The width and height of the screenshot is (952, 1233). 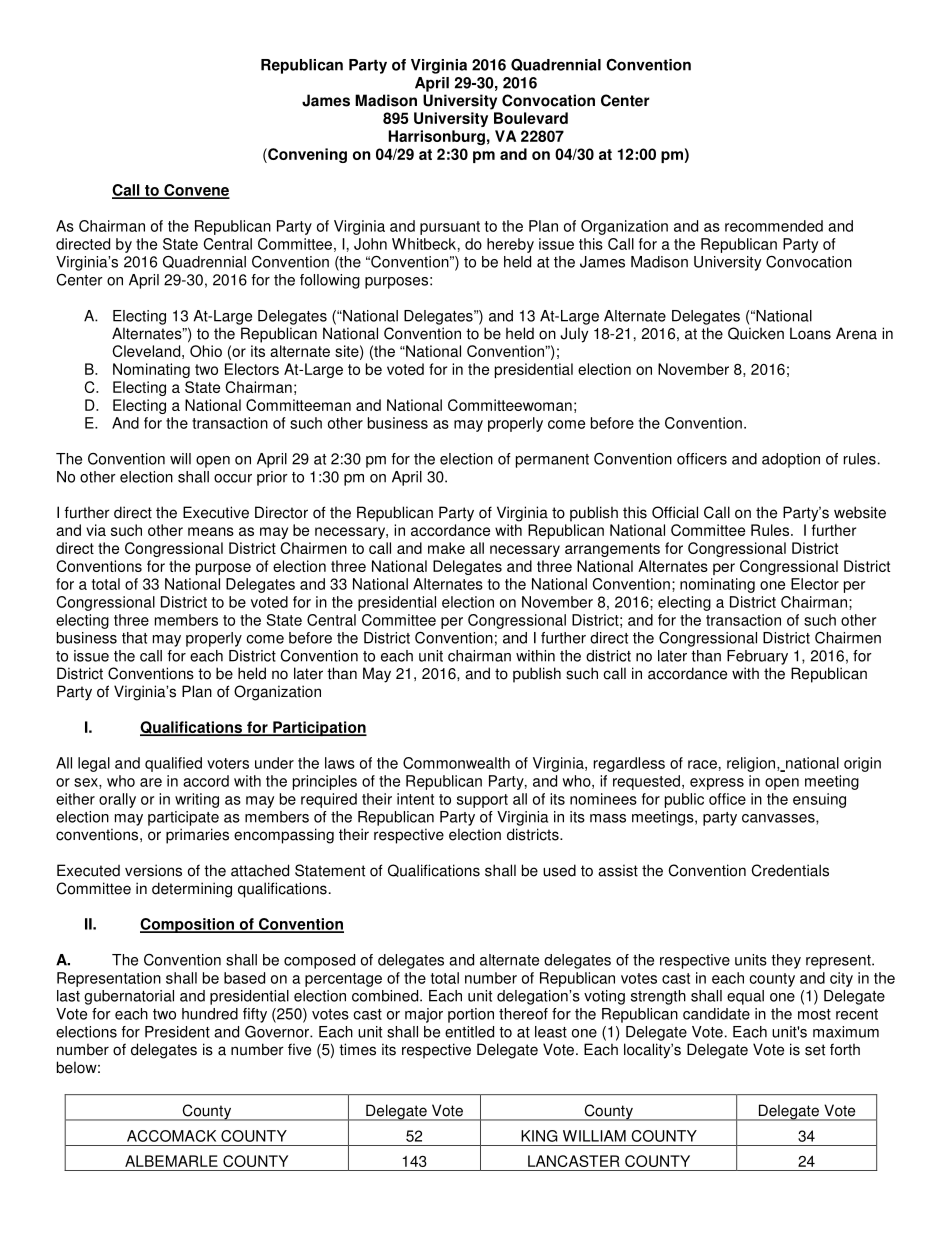 I want to click on occur, so click(x=233, y=478).
